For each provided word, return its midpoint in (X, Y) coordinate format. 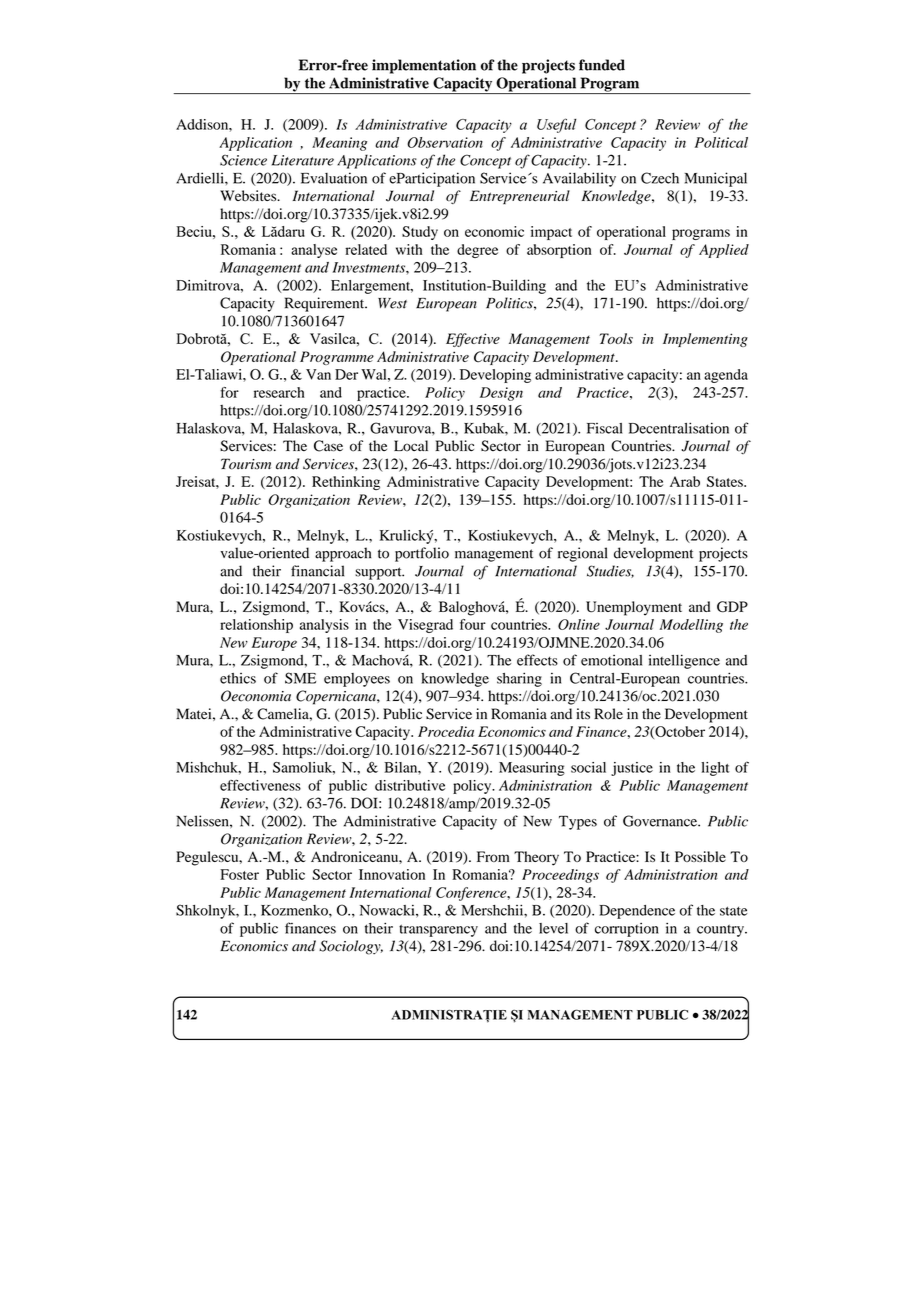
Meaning (339, 144)
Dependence (637, 912)
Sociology (351, 947)
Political (721, 142)
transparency (438, 930)
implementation (424, 66)
